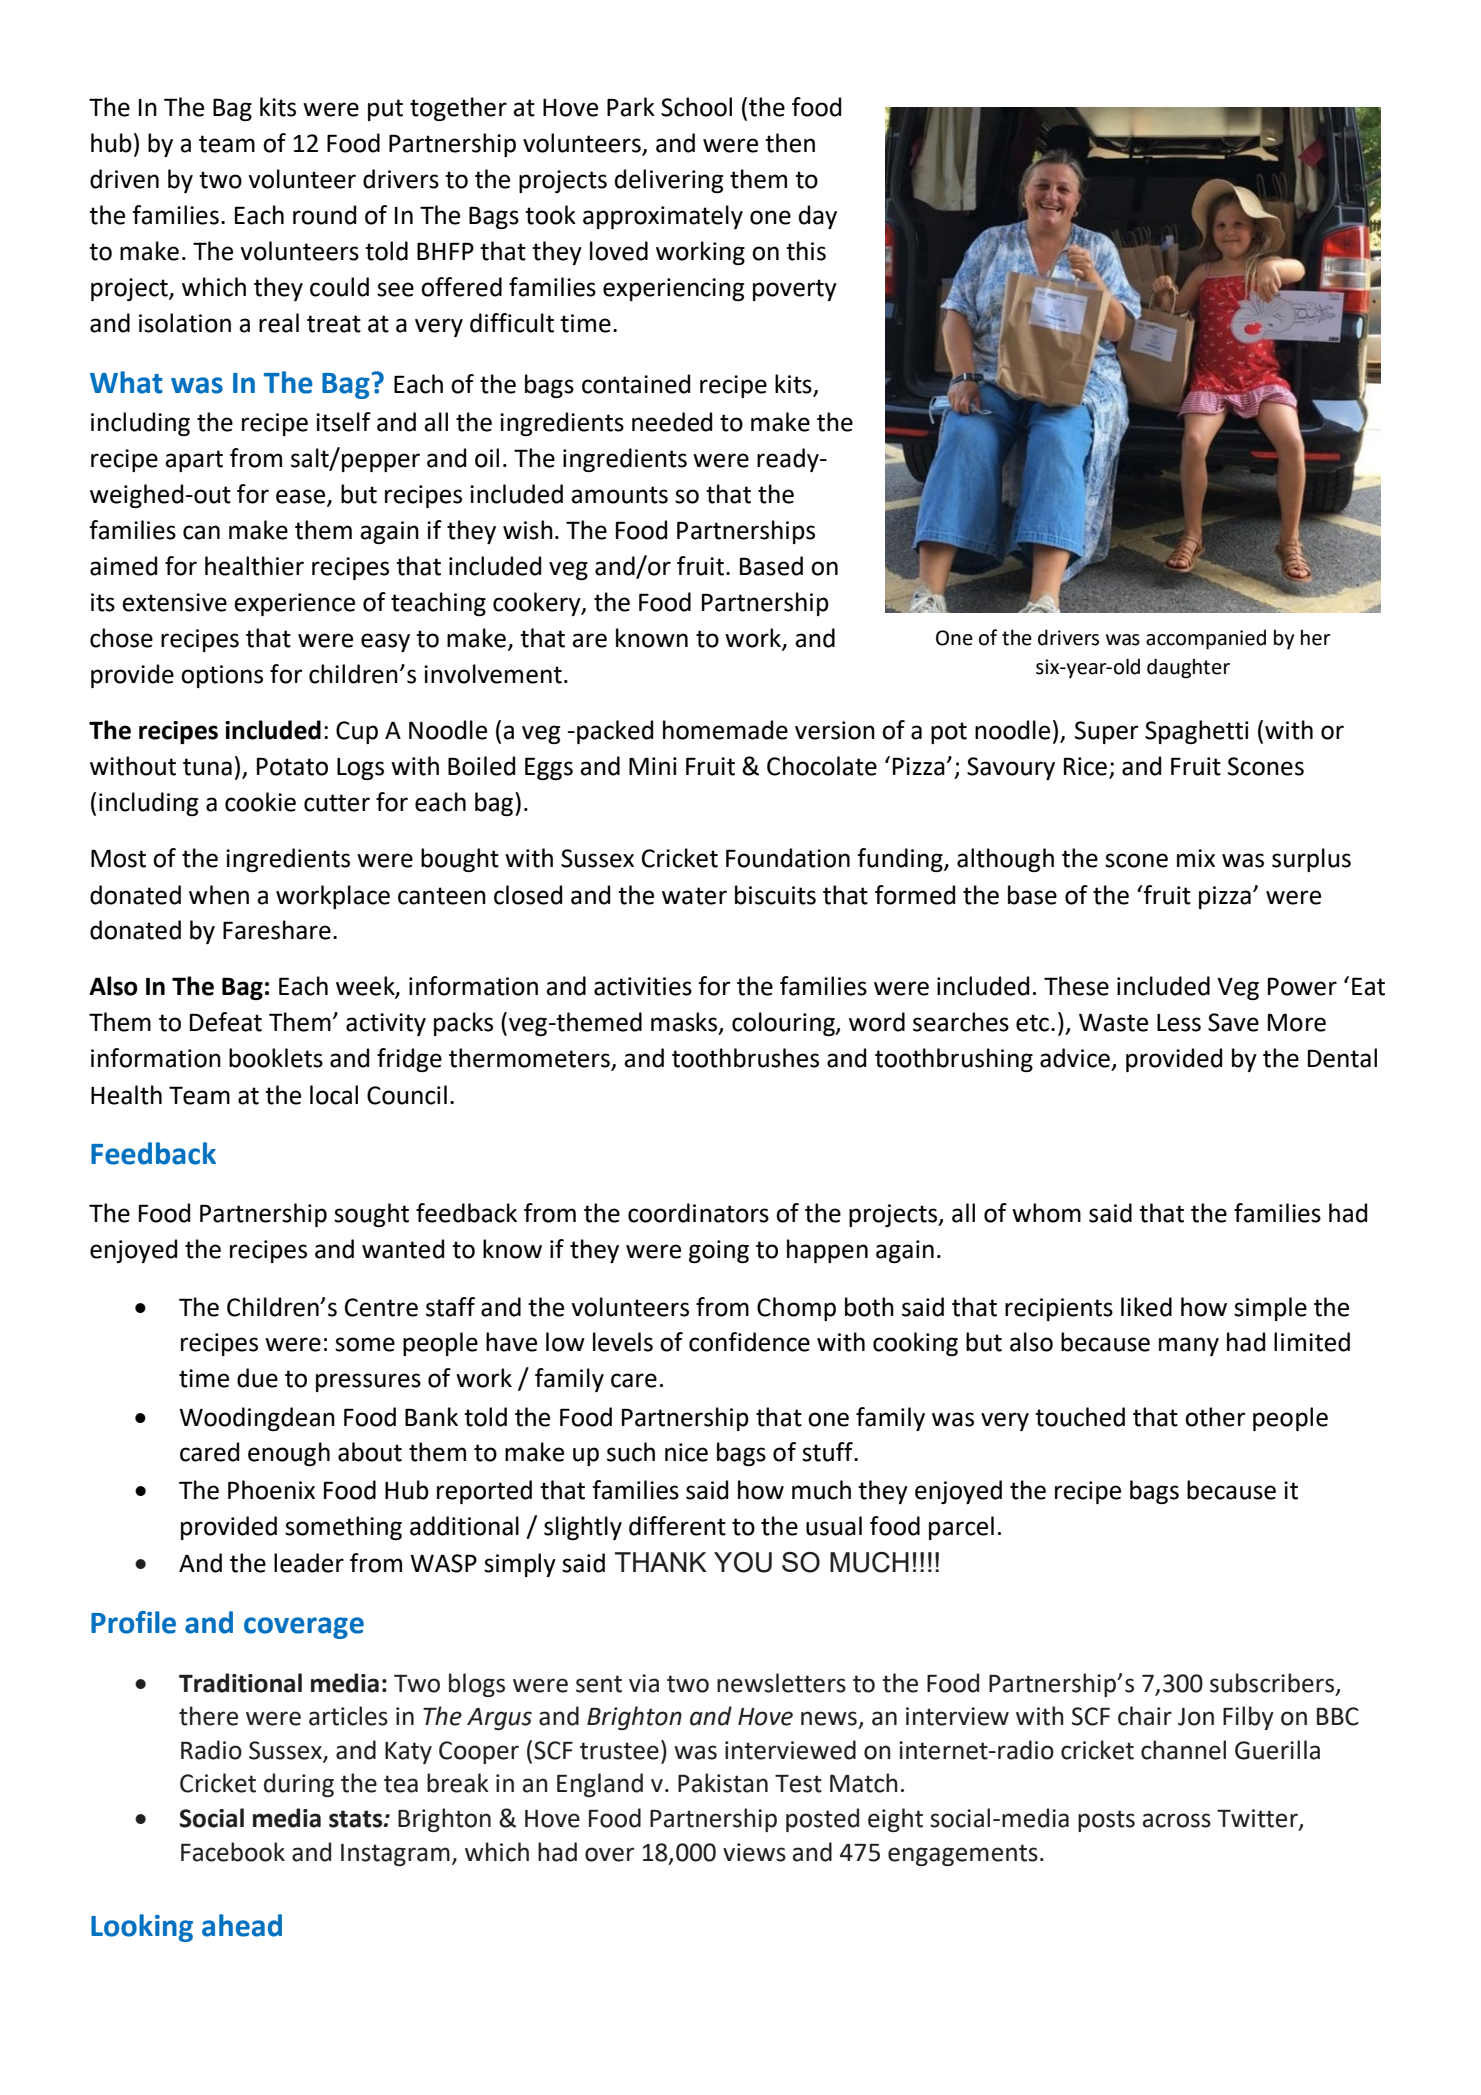 Image resolution: width=1481 pixels, height=2095 pixels. Describe the element at coordinates (292, 766) in the page. I see `Potato` at that location.
